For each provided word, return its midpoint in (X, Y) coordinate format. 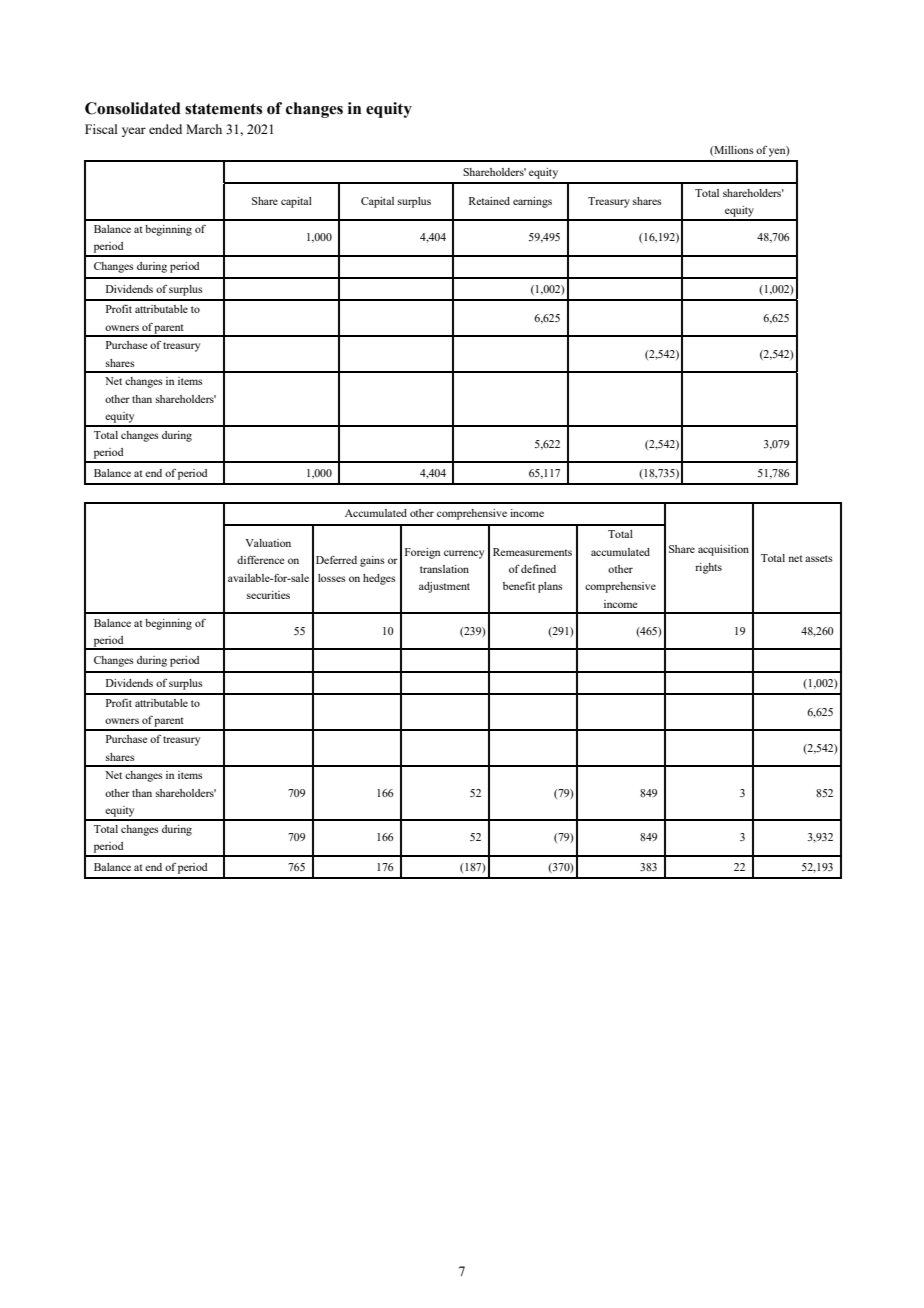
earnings (532, 202)
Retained (489, 201)
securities (268, 595)
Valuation (268, 543)
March (204, 129)
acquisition (723, 550)
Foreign (422, 553)
